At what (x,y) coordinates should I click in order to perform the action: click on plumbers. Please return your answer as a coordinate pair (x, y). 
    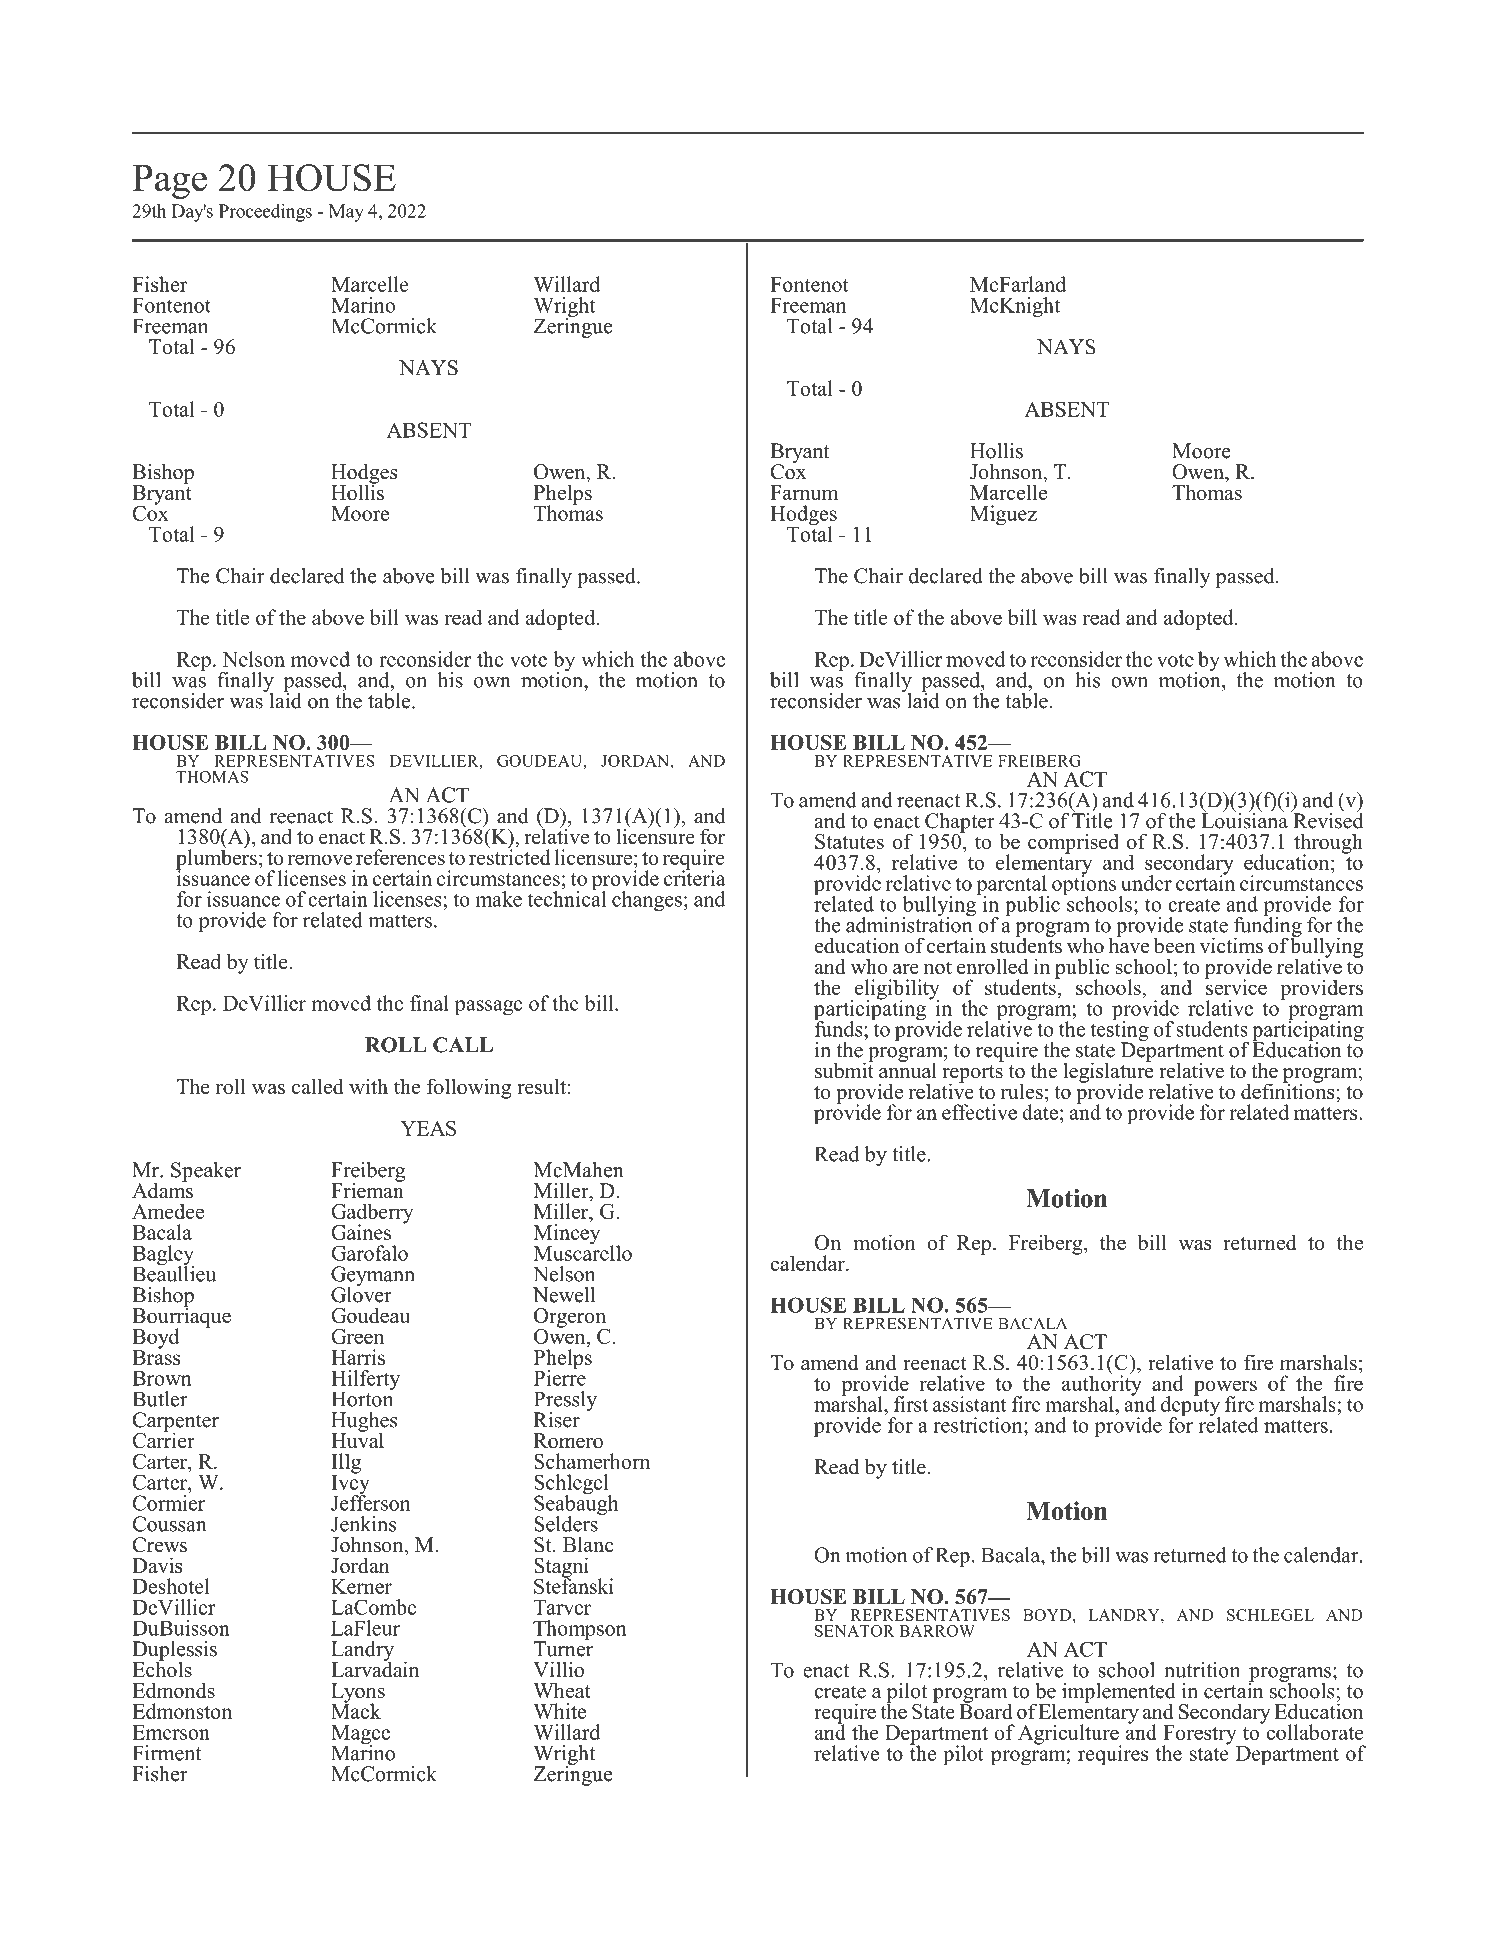
    Looking at the image, I should click on (216, 859).
